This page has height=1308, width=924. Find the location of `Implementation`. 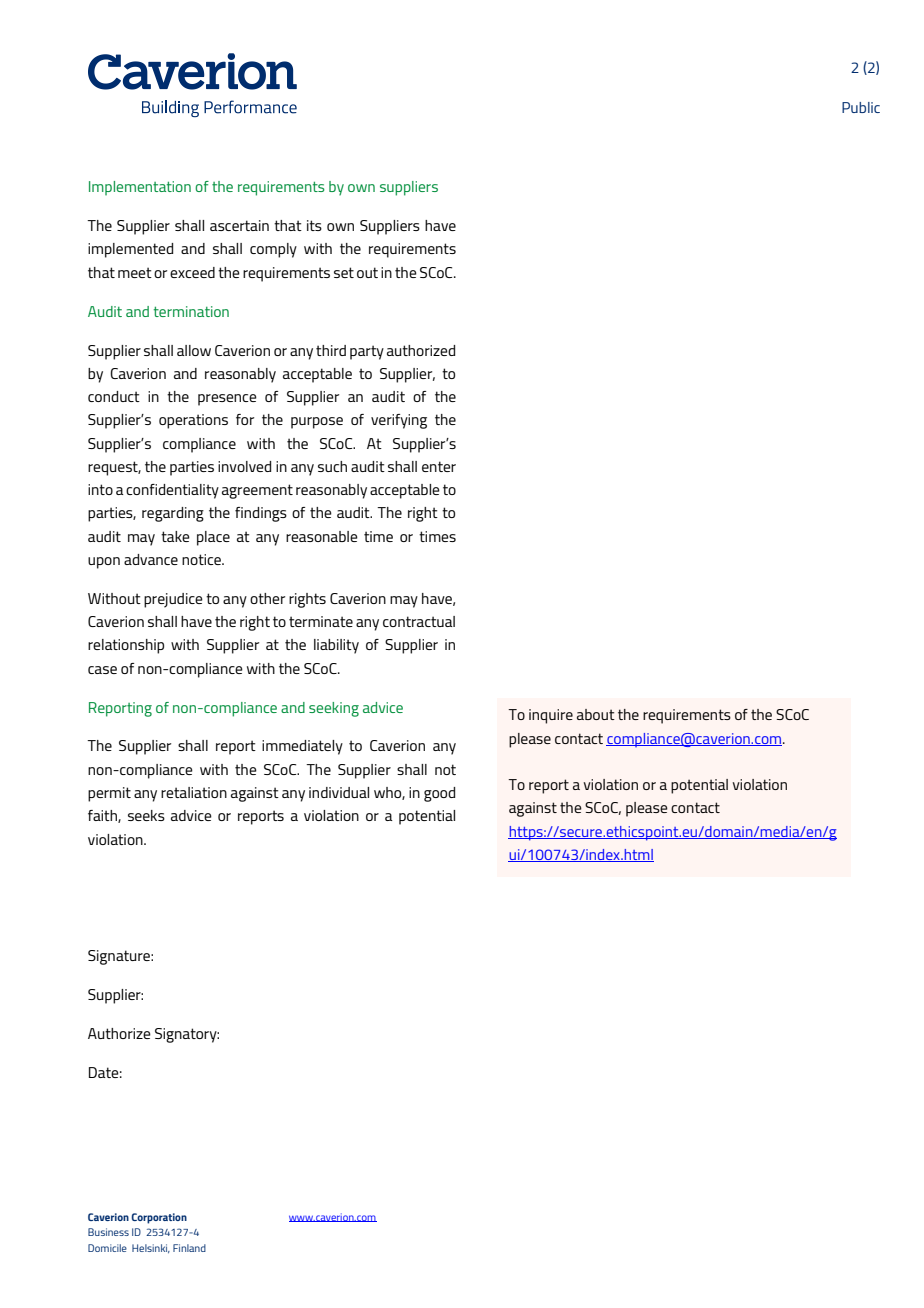

Implementation is located at coordinates (140, 188).
